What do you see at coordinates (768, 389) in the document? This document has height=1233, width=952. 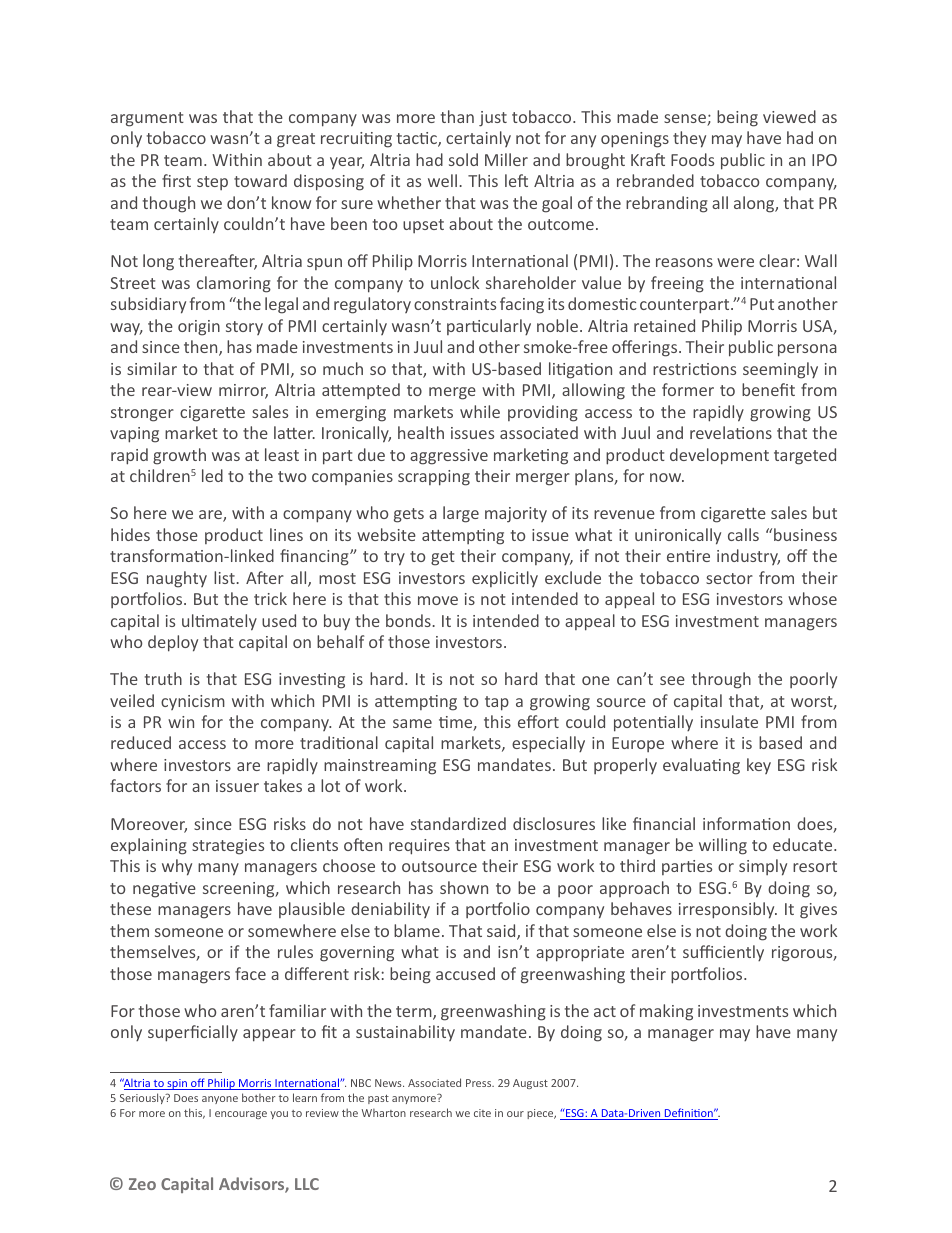 I see `benefit` at bounding box center [768, 389].
